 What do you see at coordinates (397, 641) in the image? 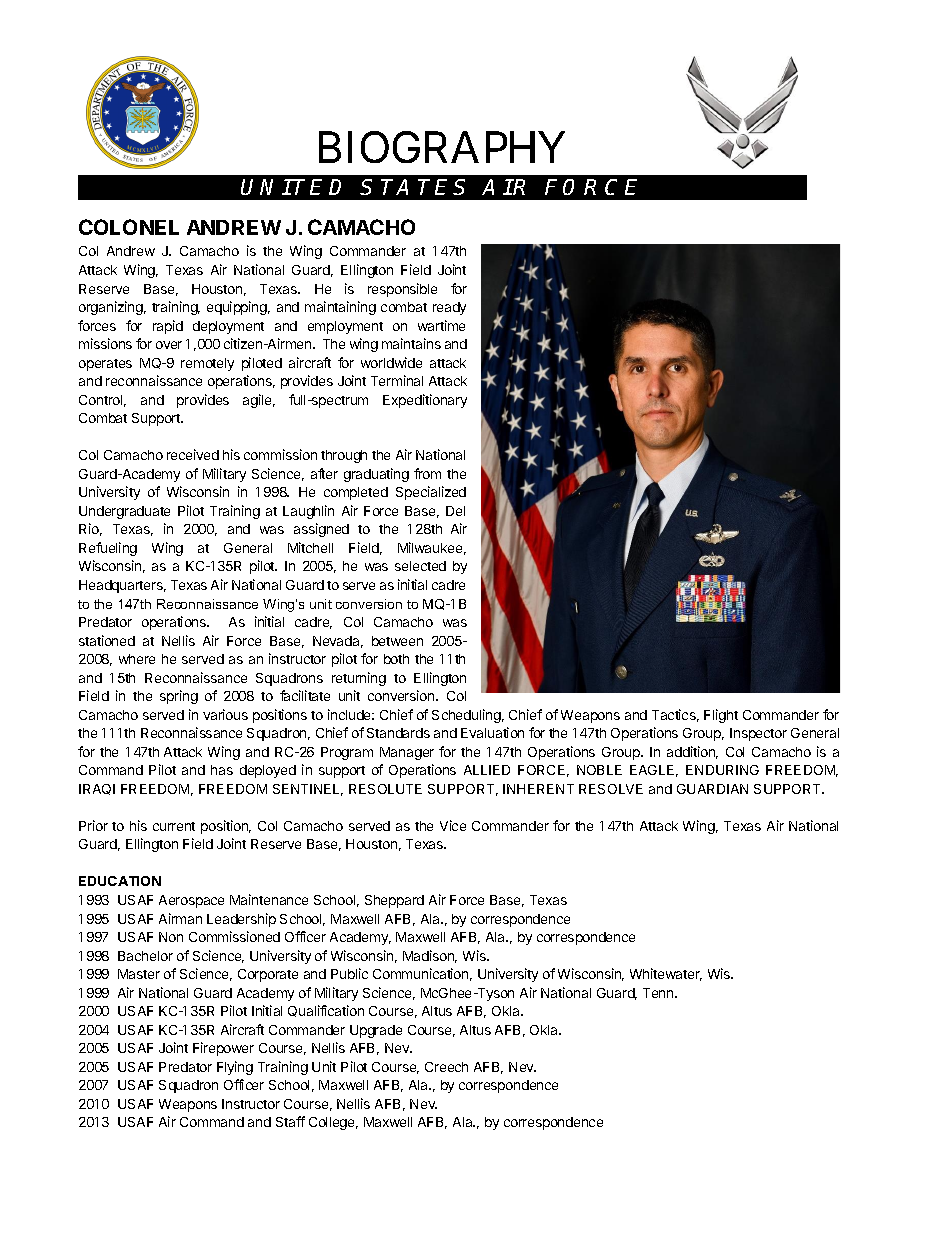
I see `between` at bounding box center [397, 641].
